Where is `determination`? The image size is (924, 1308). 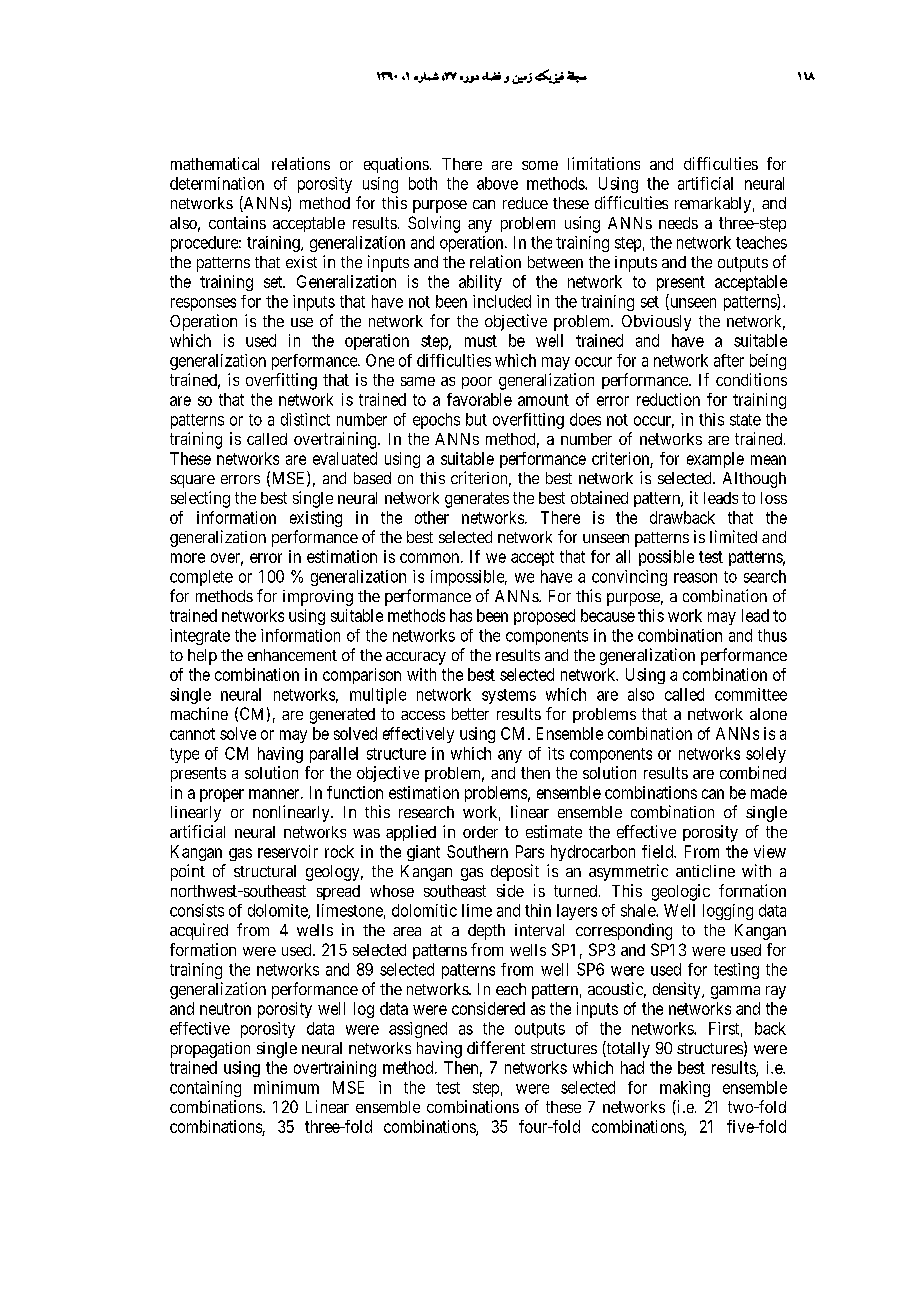
determination is located at coordinates (217, 183).
